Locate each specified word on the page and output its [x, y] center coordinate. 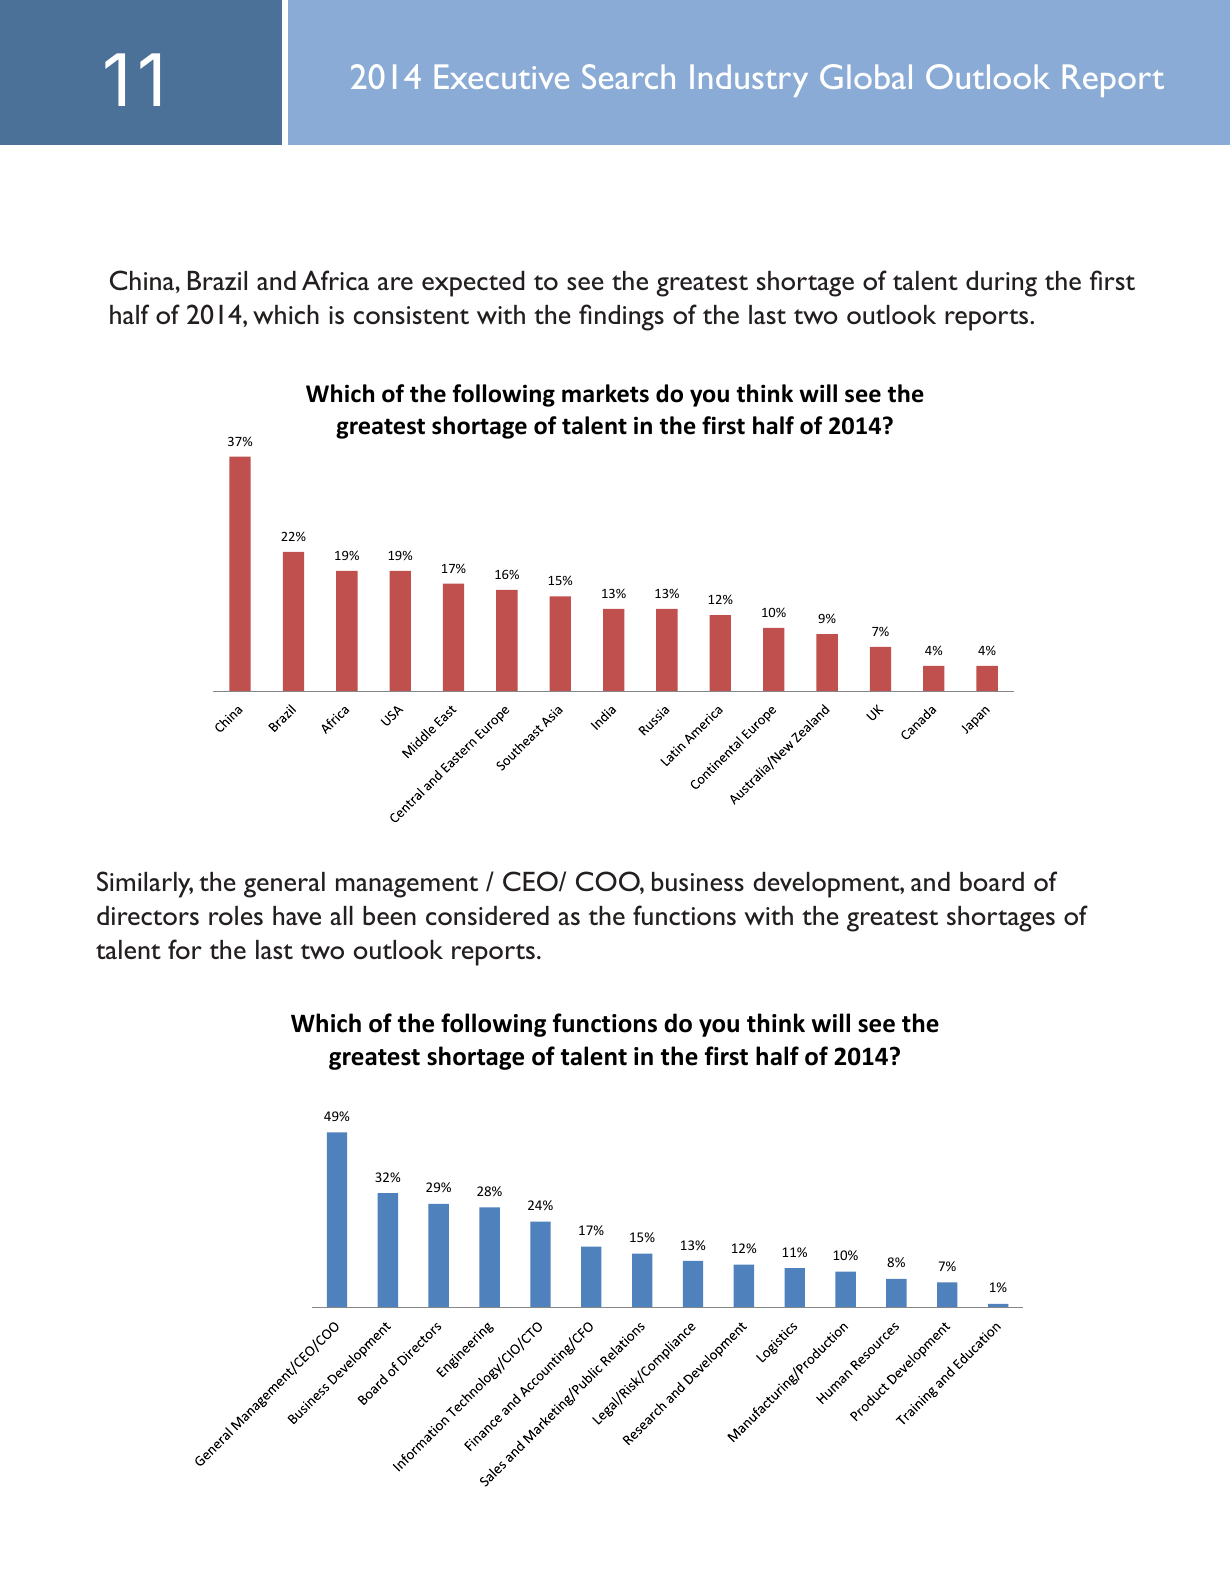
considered [487, 915]
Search [628, 76]
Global [866, 76]
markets [605, 393]
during [1001, 284]
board [992, 881]
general [284, 885]
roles [236, 915]
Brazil [217, 280]
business [698, 881]
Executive [502, 76]
